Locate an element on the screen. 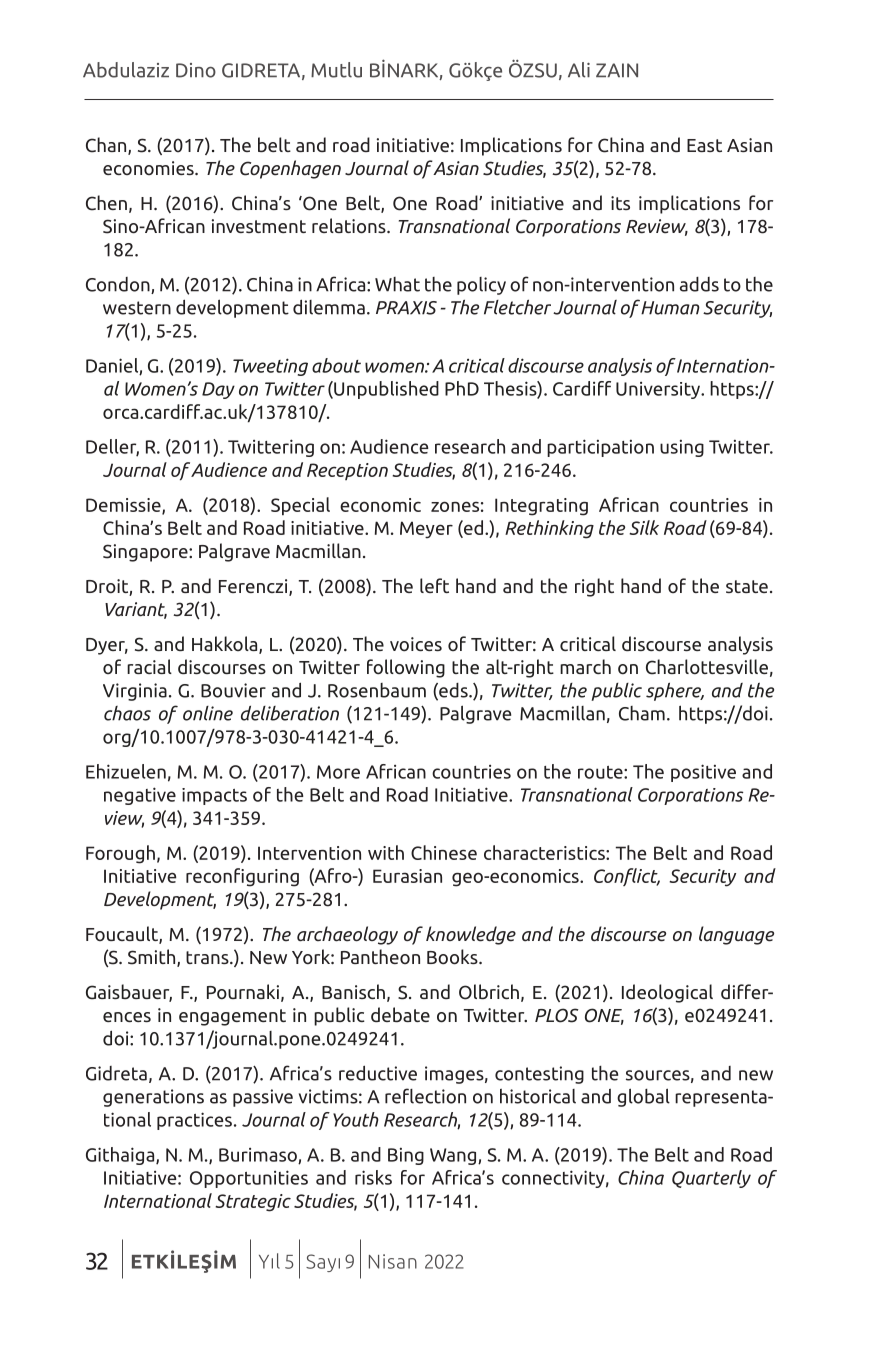  Nisan is located at coordinates (393, 1261).
